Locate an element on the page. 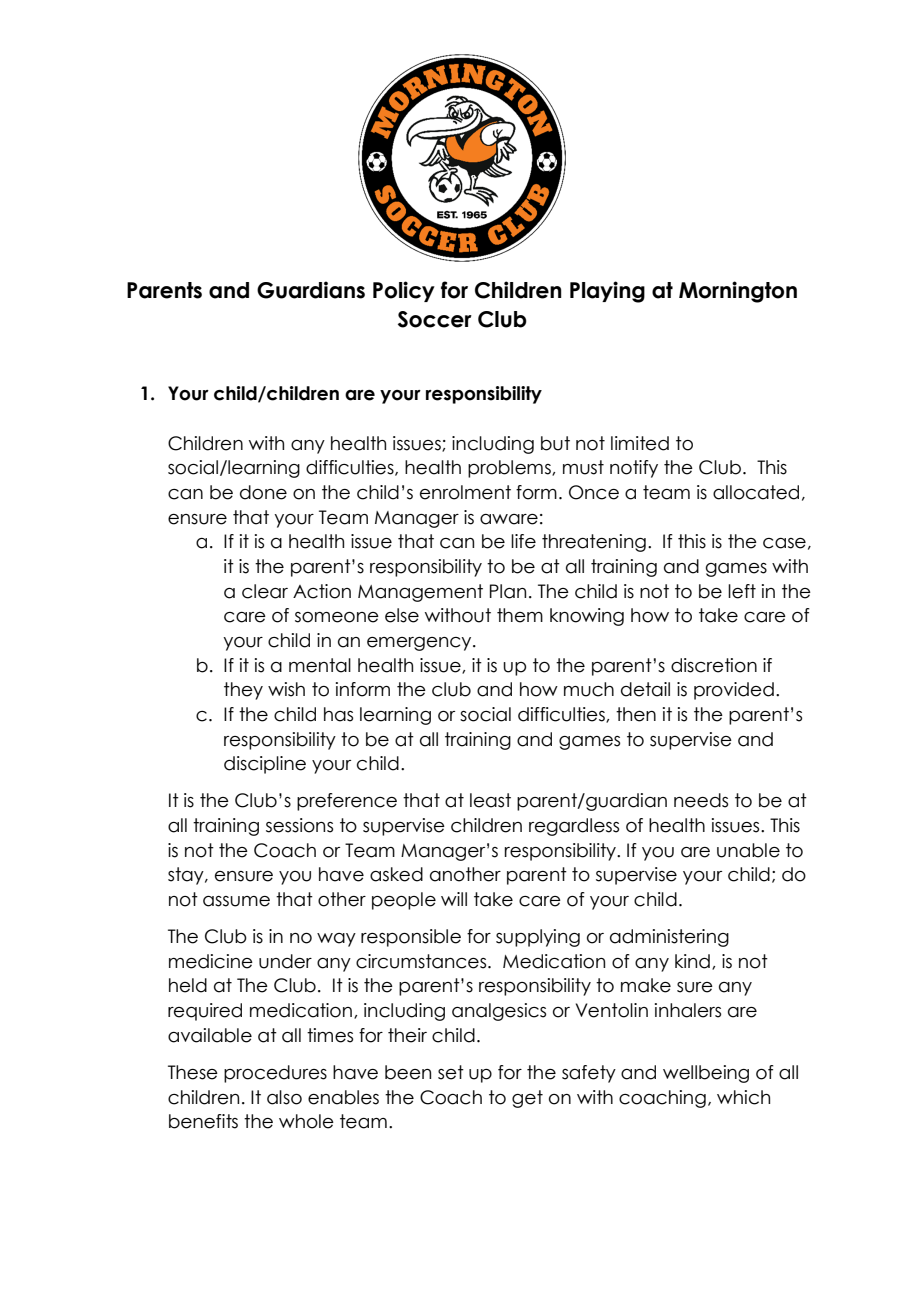 The image size is (924, 1308). administering is located at coordinates (669, 938).
